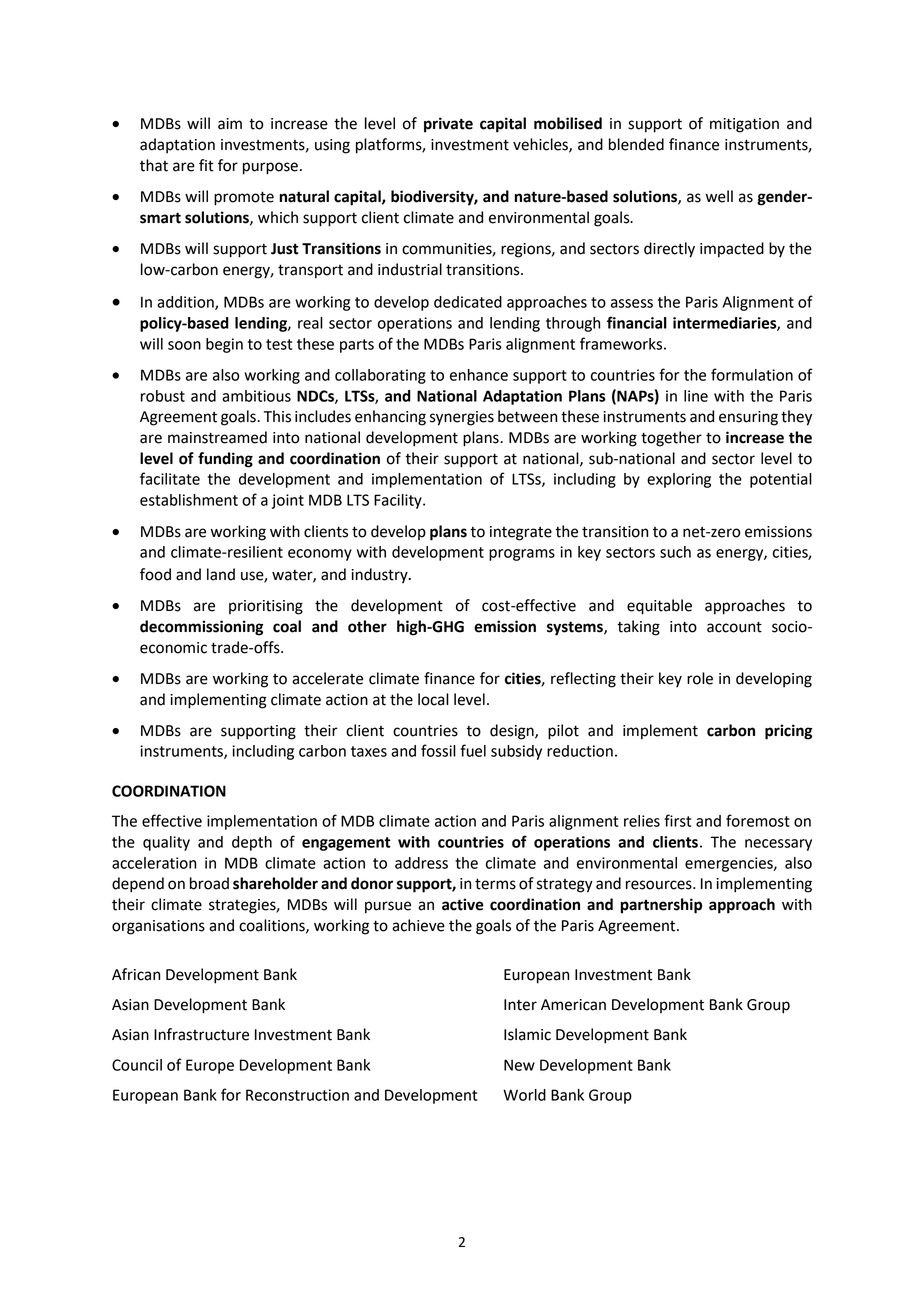 This screenshot has height=1309, width=924. I want to click on ambitious, so click(256, 396).
